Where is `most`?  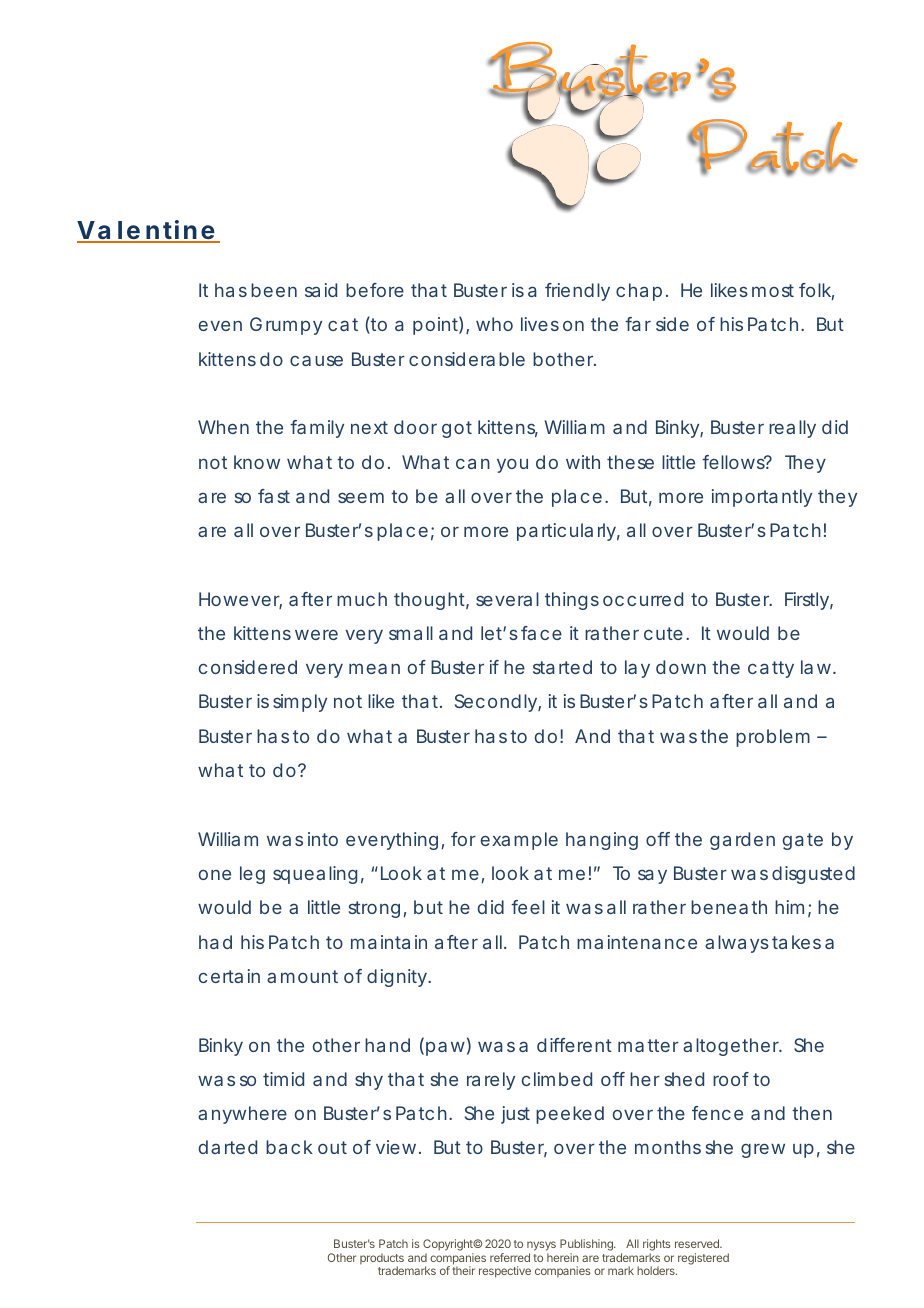 most is located at coordinates (773, 290).
